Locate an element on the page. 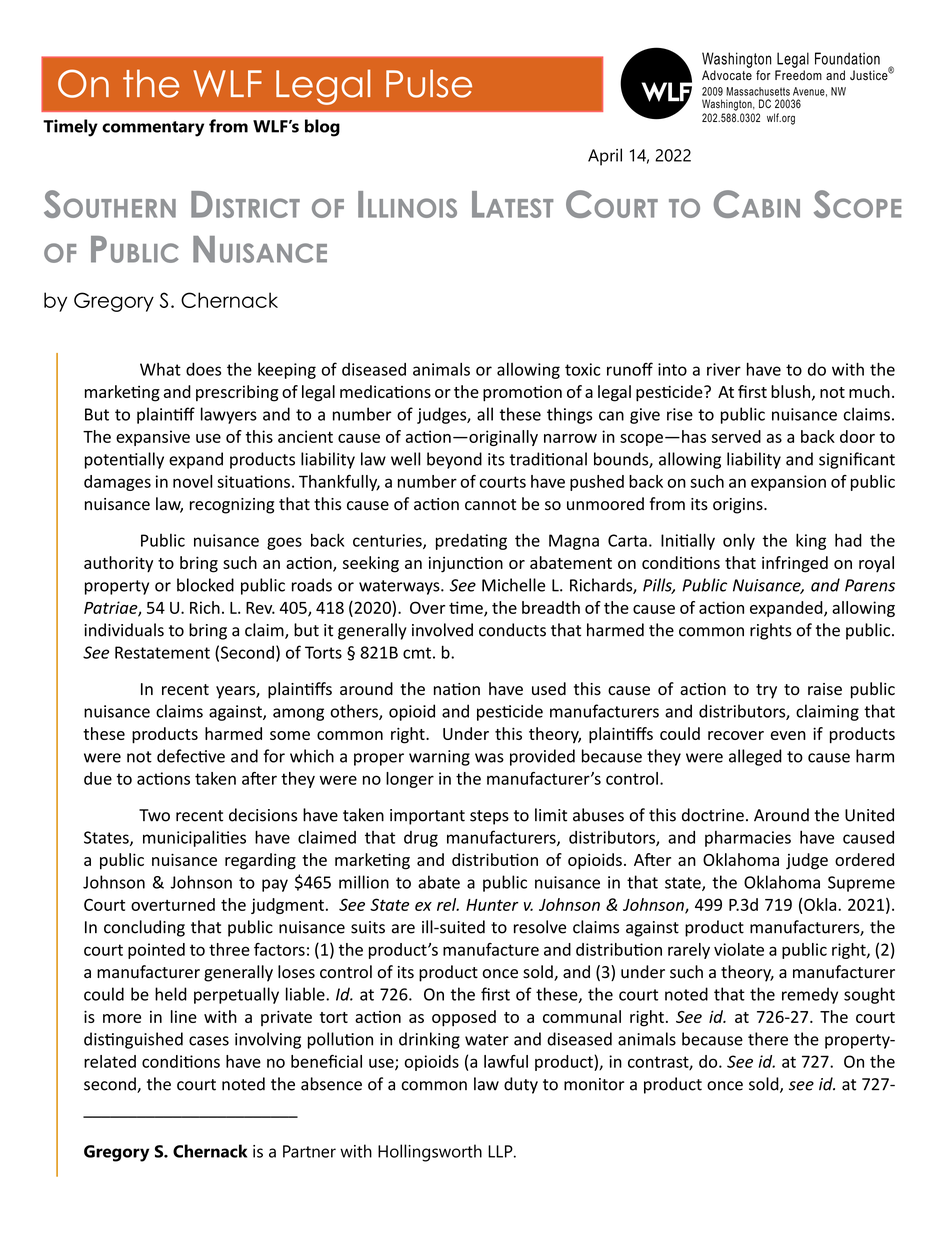 The image size is (952, 1233). river is located at coordinates (724, 369).
